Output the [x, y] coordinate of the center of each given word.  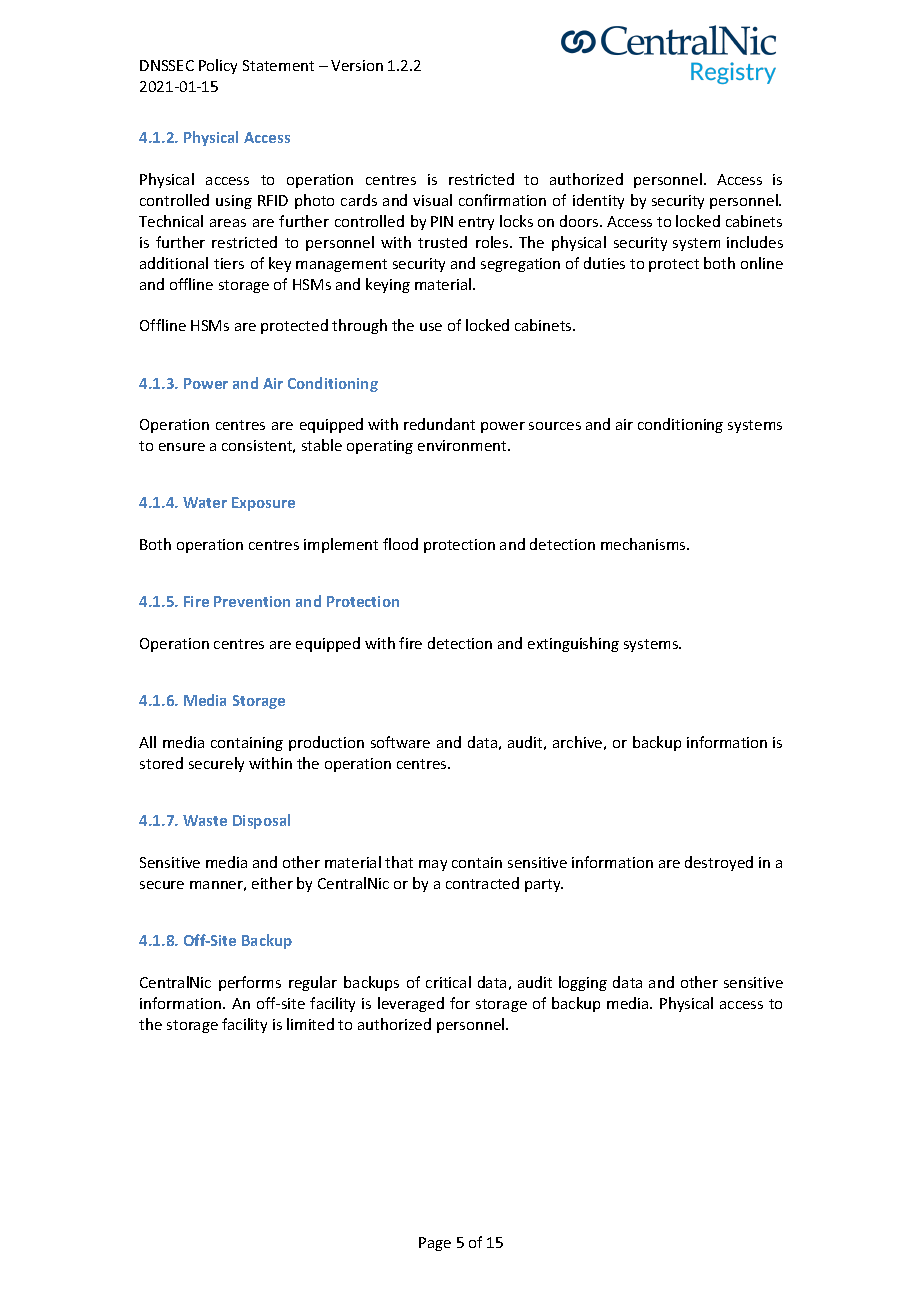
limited [310, 1024]
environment [463, 445]
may [433, 865]
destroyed [719, 863]
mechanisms [644, 544]
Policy [218, 66]
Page [435, 1244]
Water [205, 502]
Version [357, 65]
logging [583, 983]
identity [598, 201]
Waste [205, 820]
